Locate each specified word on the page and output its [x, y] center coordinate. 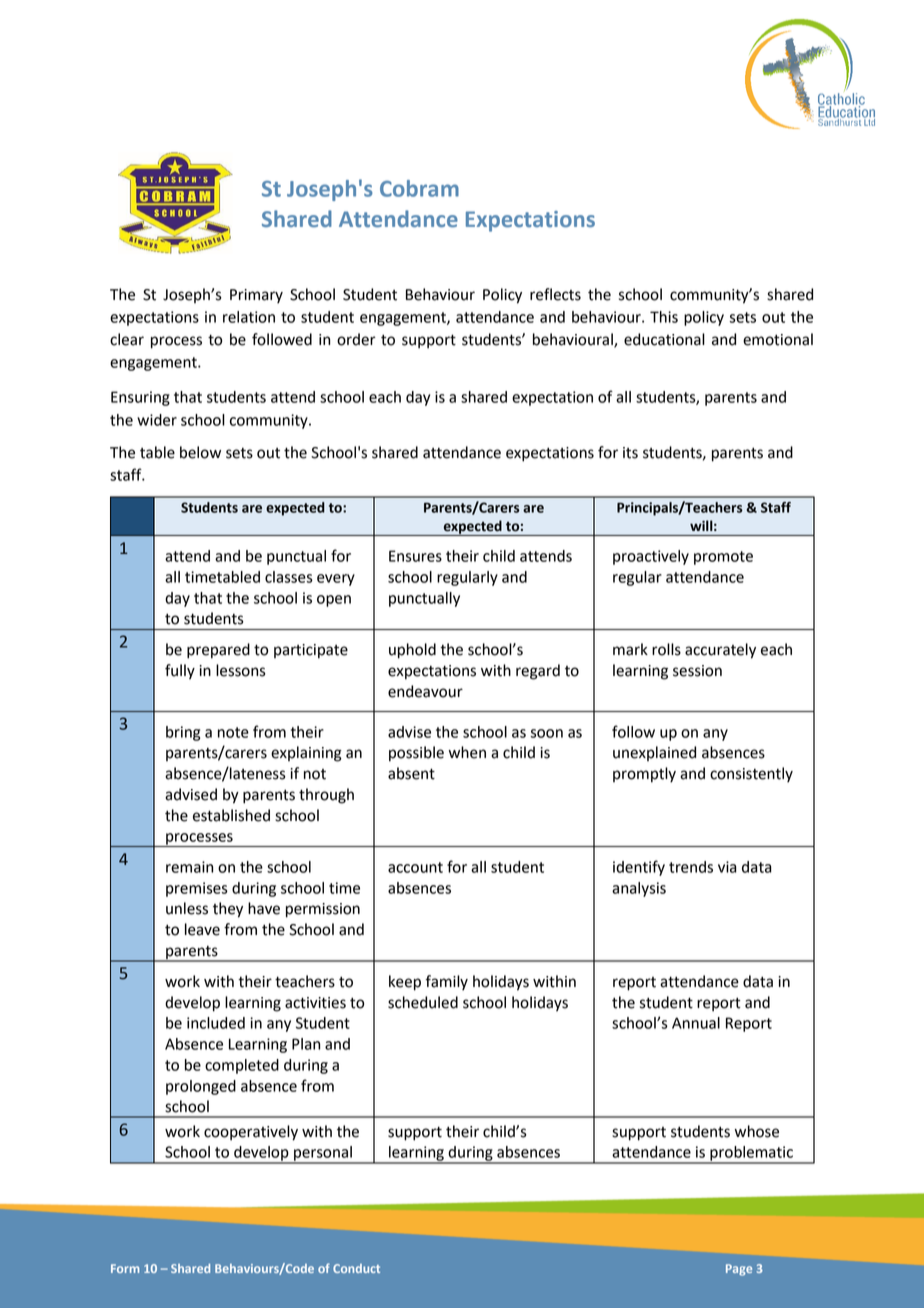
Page [739, 1270]
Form [125, 1268]
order [356, 339]
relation [249, 317]
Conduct [356, 1268]
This [664, 317]
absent [411, 773]
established [231, 815]
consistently [751, 774]
